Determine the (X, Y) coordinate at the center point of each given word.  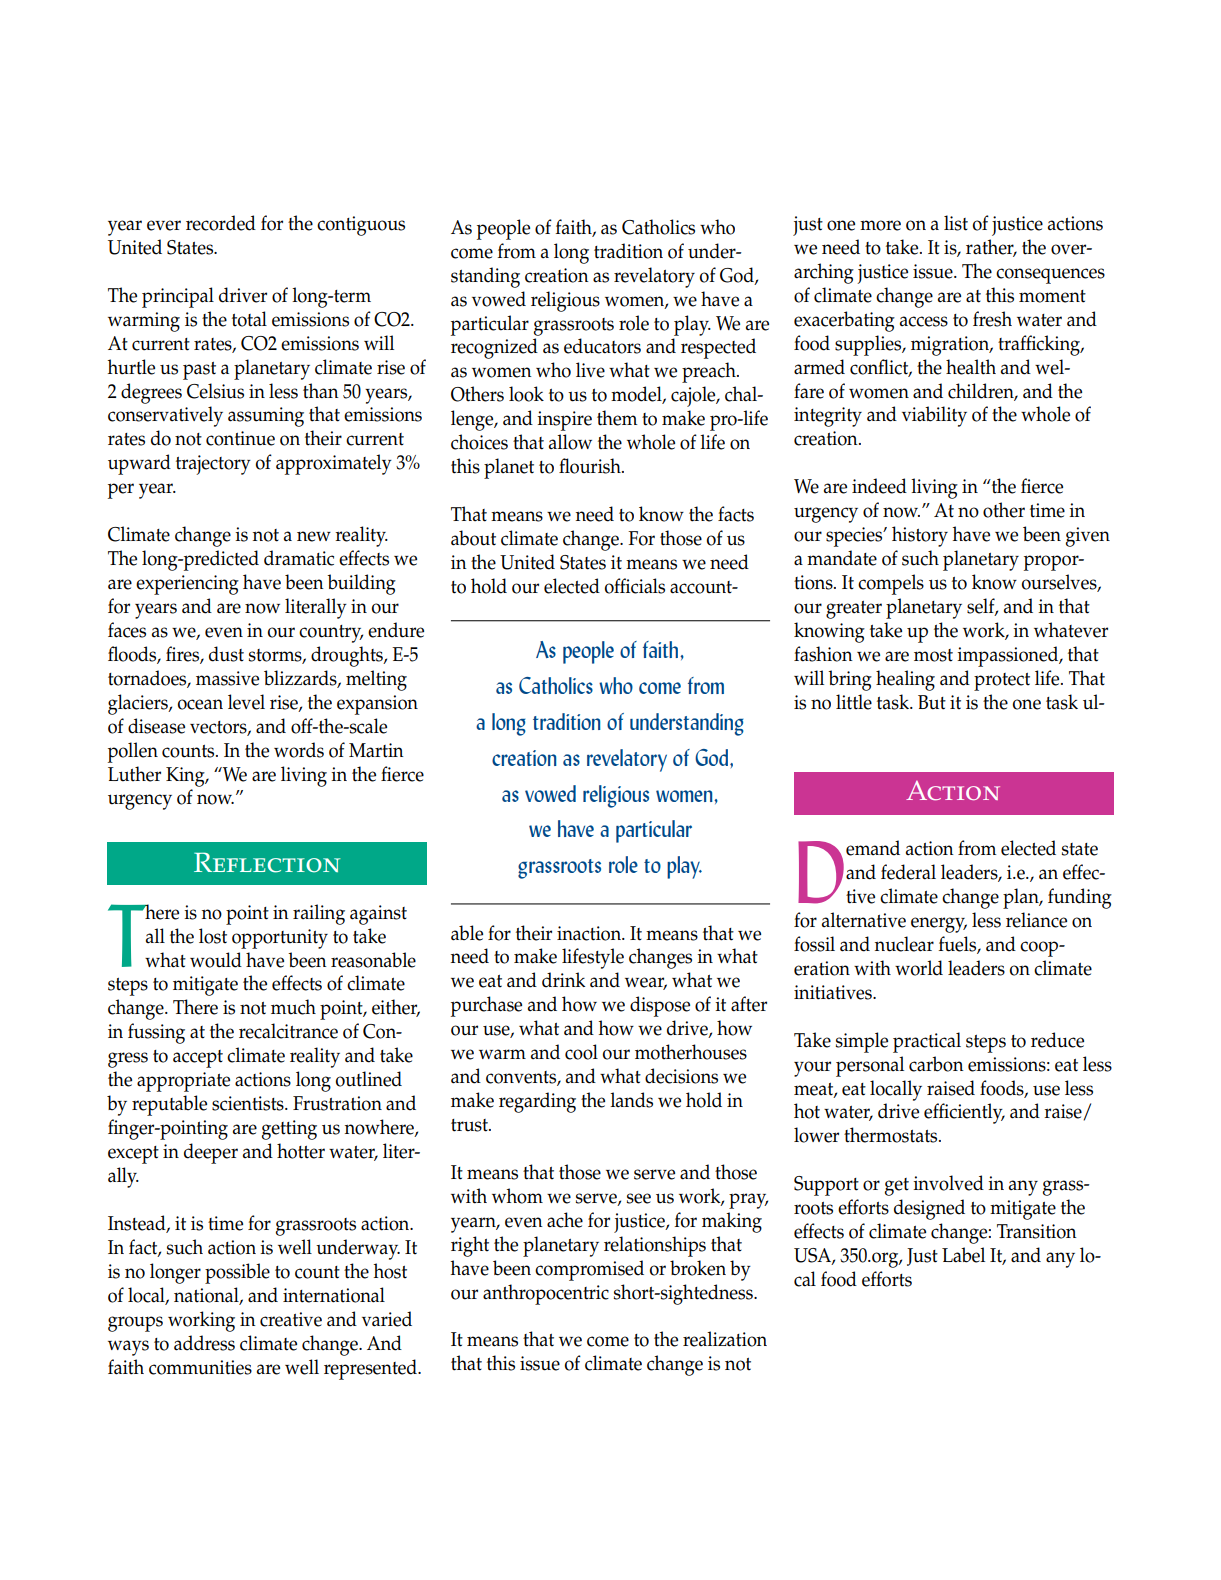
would (216, 960)
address (204, 1343)
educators (602, 346)
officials (635, 586)
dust (226, 654)
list (956, 223)
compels (891, 584)
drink (563, 980)
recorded (221, 223)
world (919, 968)
